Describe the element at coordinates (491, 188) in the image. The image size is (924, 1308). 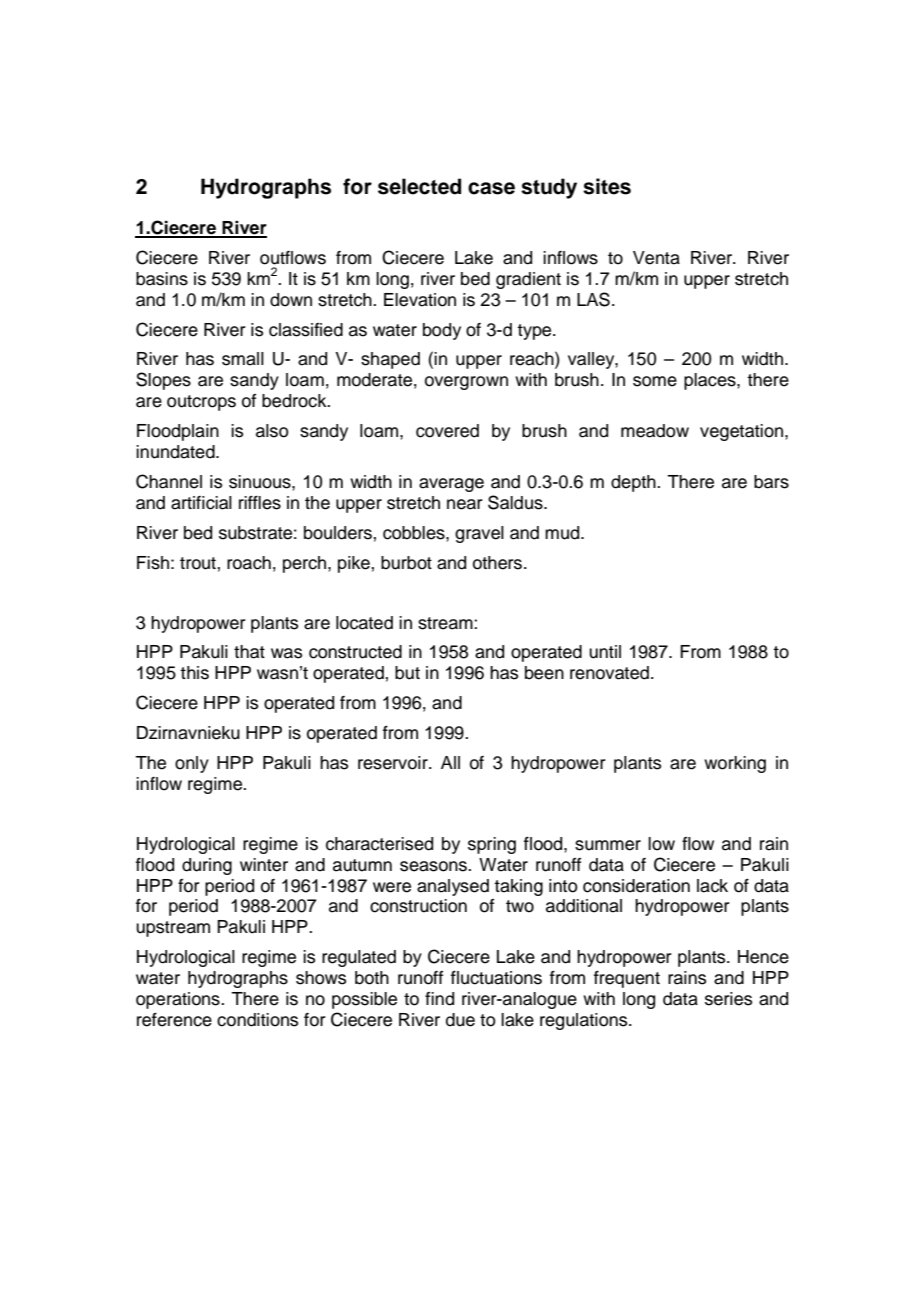
I see `case` at that location.
